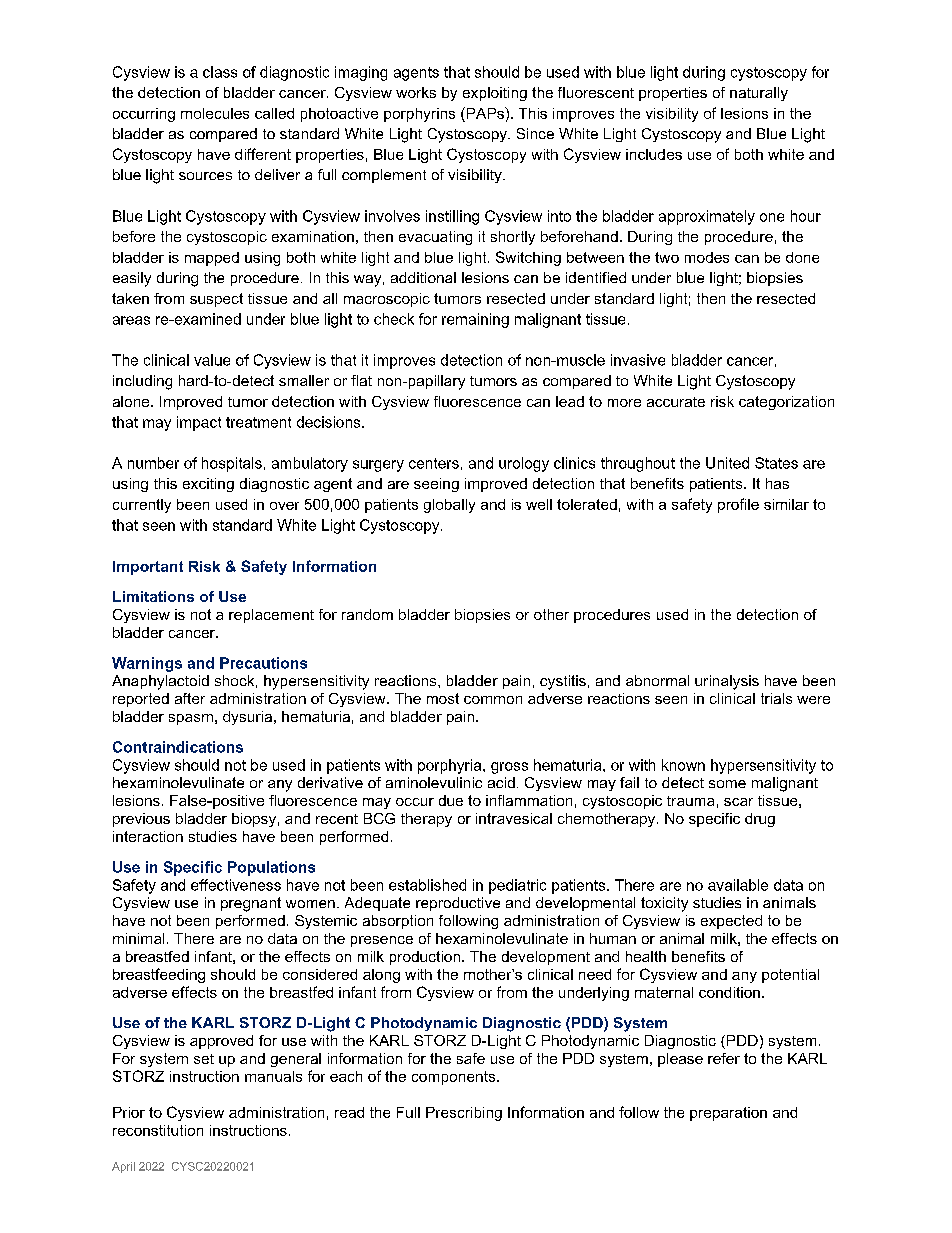 Image resolution: width=952 pixels, height=1233 pixels. Describe the element at coordinates (153, 596) in the screenshot. I see `Limitations` at that location.
